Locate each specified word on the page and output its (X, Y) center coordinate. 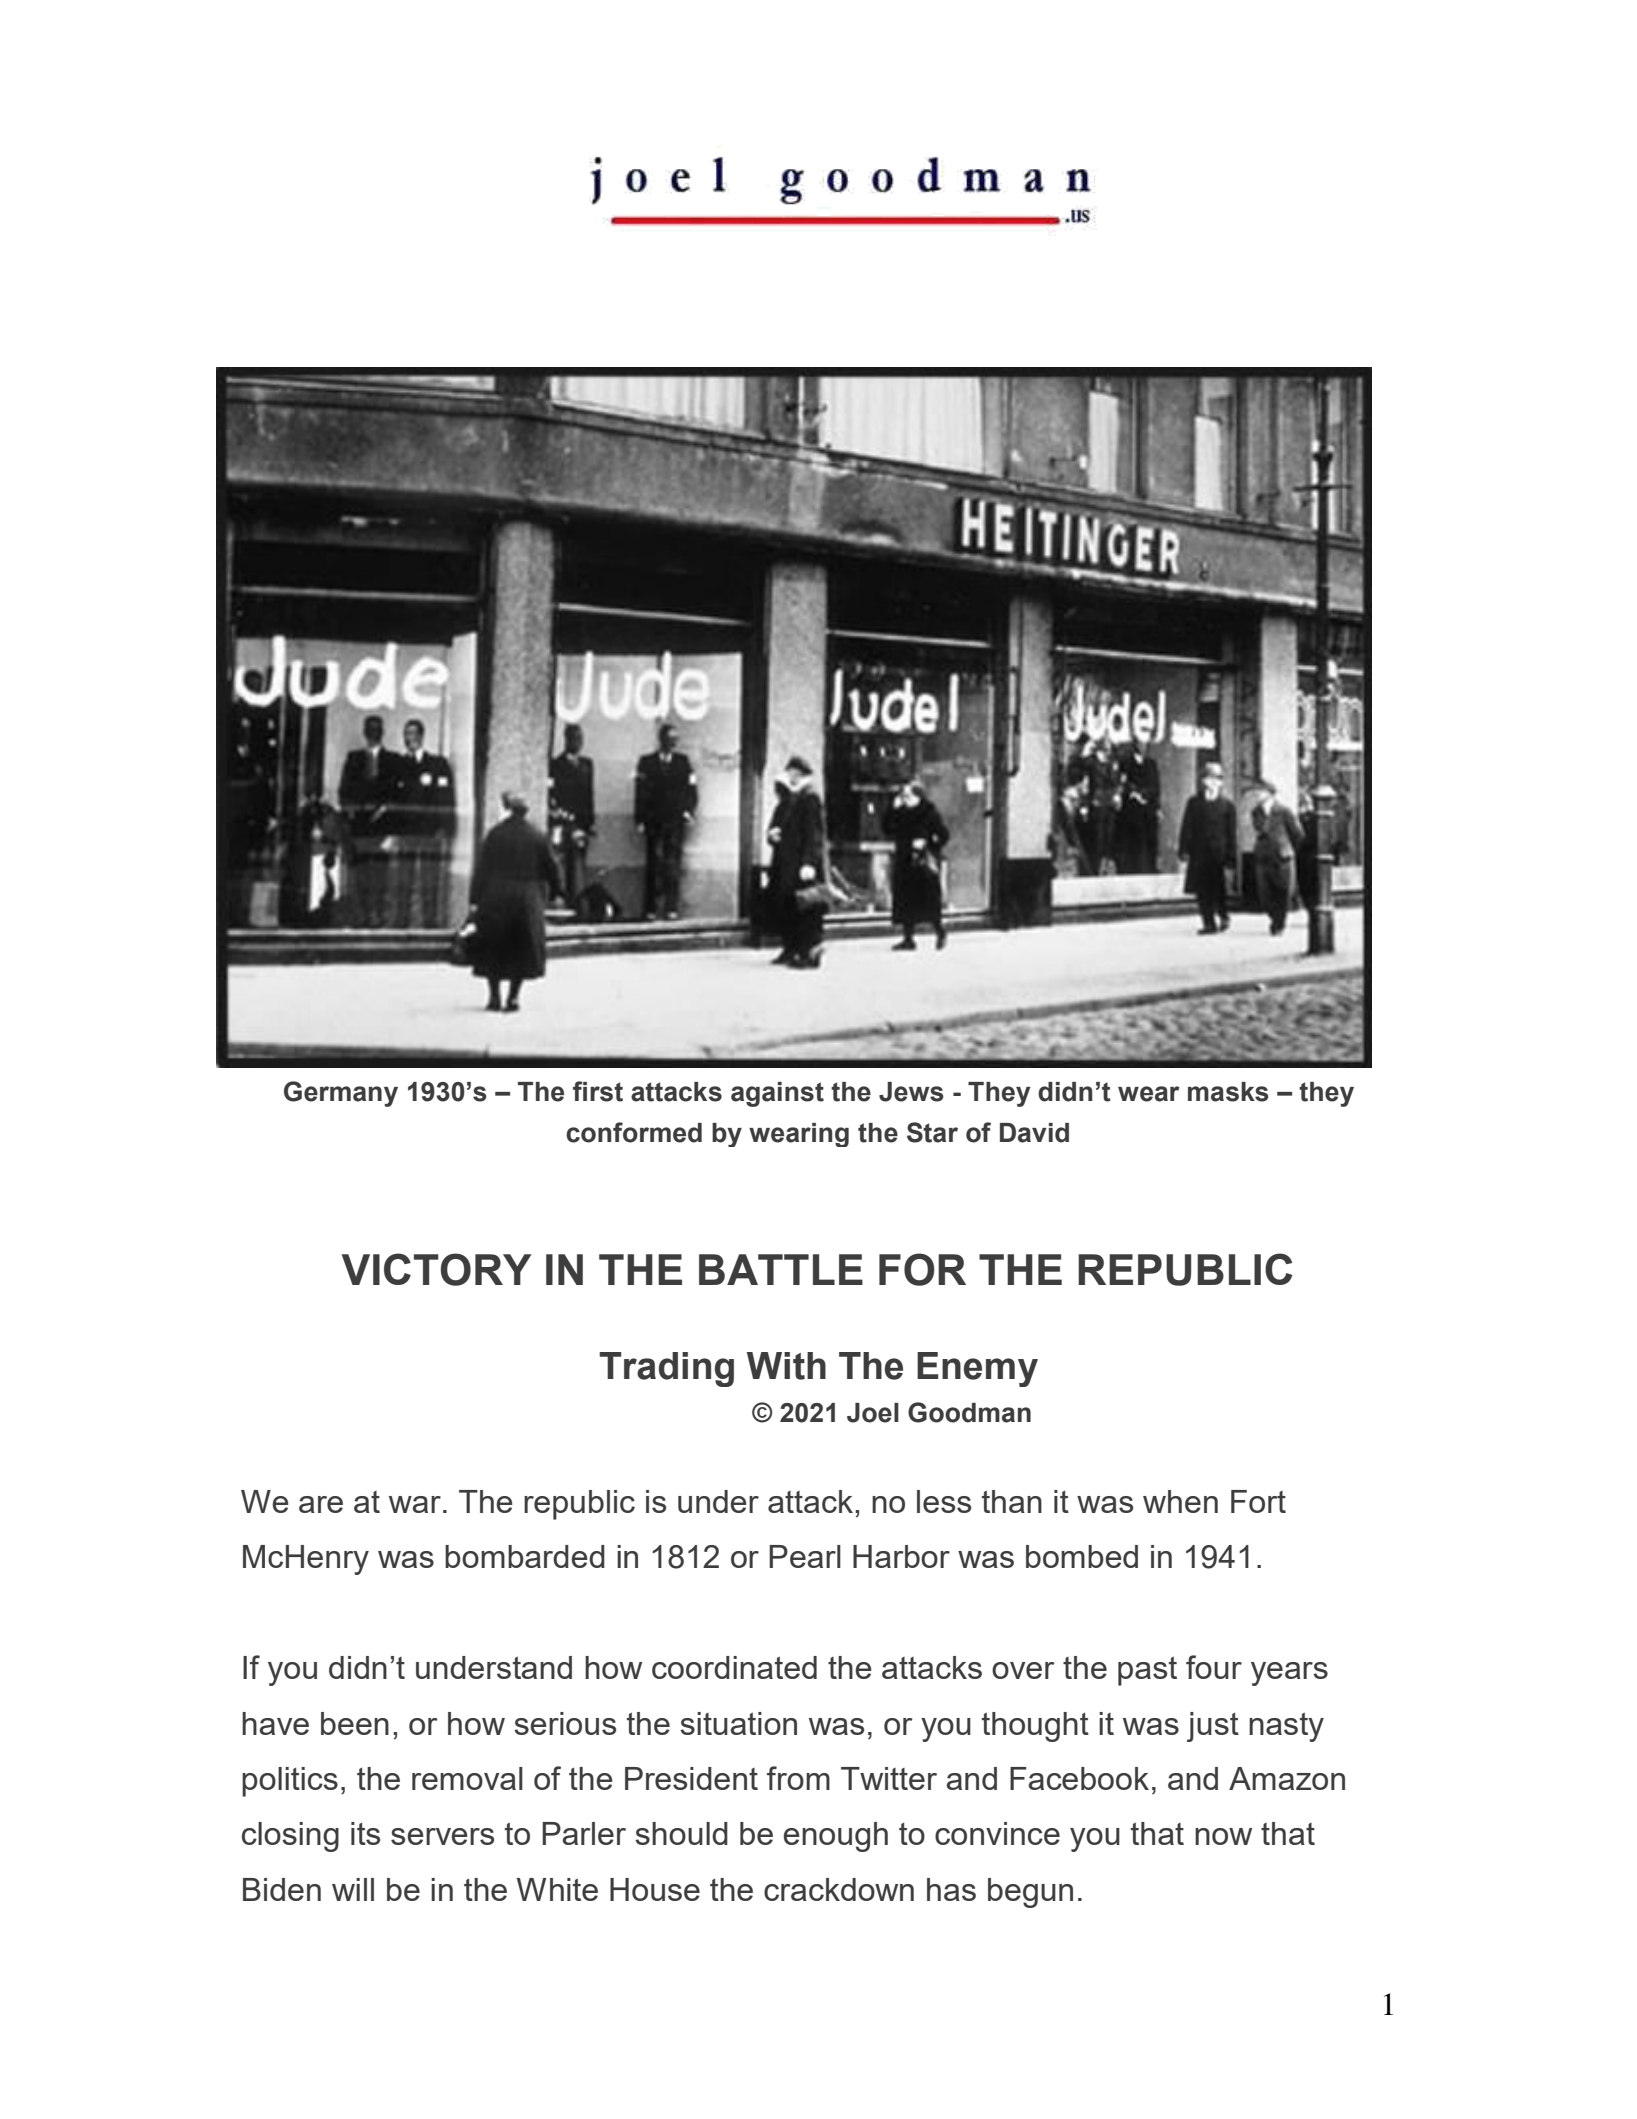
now (1223, 1836)
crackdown (839, 1889)
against (777, 1094)
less (944, 1501)
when (1180, 1501)
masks (1228, 1092)
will (353, 1889)
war (415, 1504)
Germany (341, 1094)
